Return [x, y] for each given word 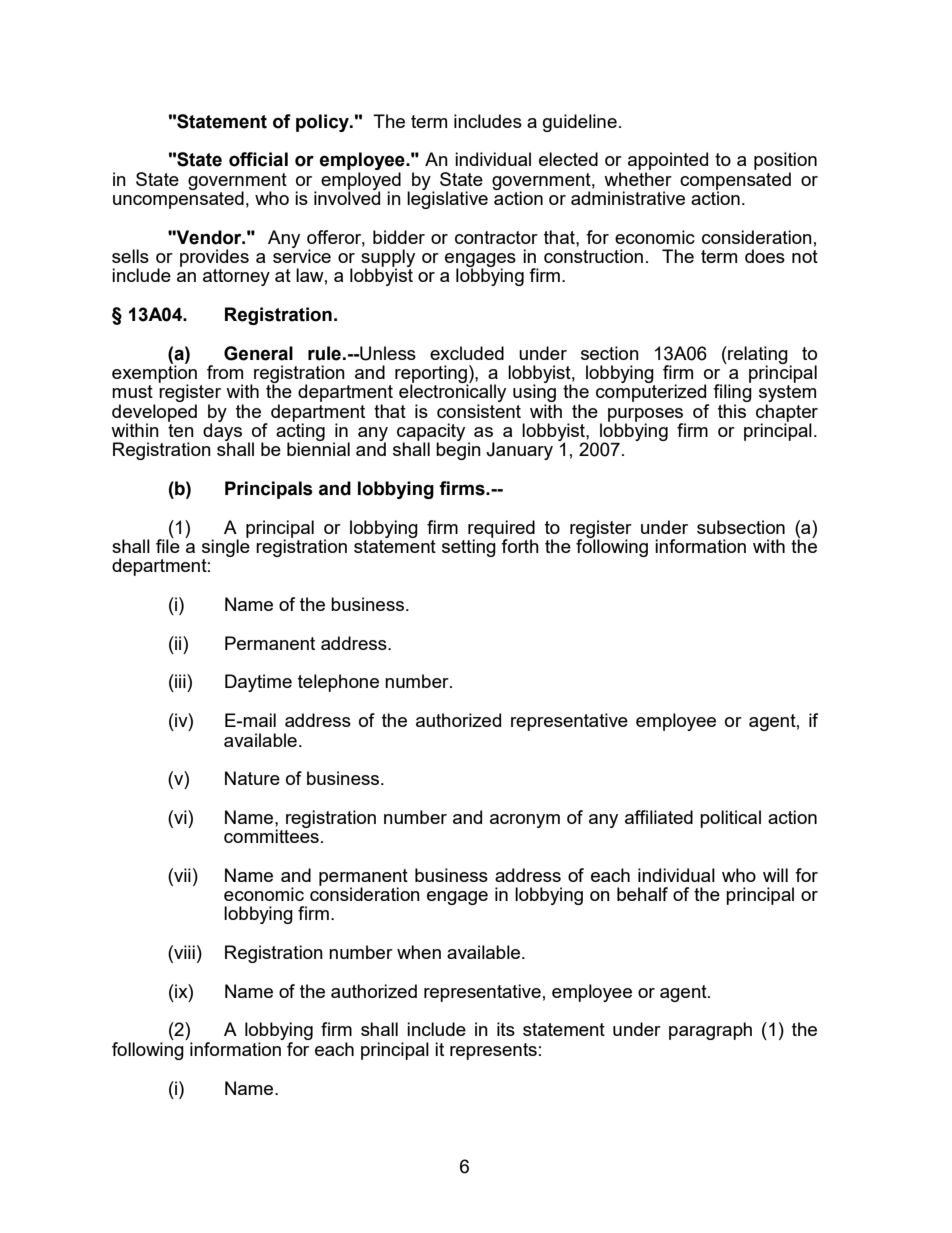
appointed [668, 162]
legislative [447, 199]
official [258, 159]
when [419, 952]
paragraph [710, 1031]
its [506, 1029]
